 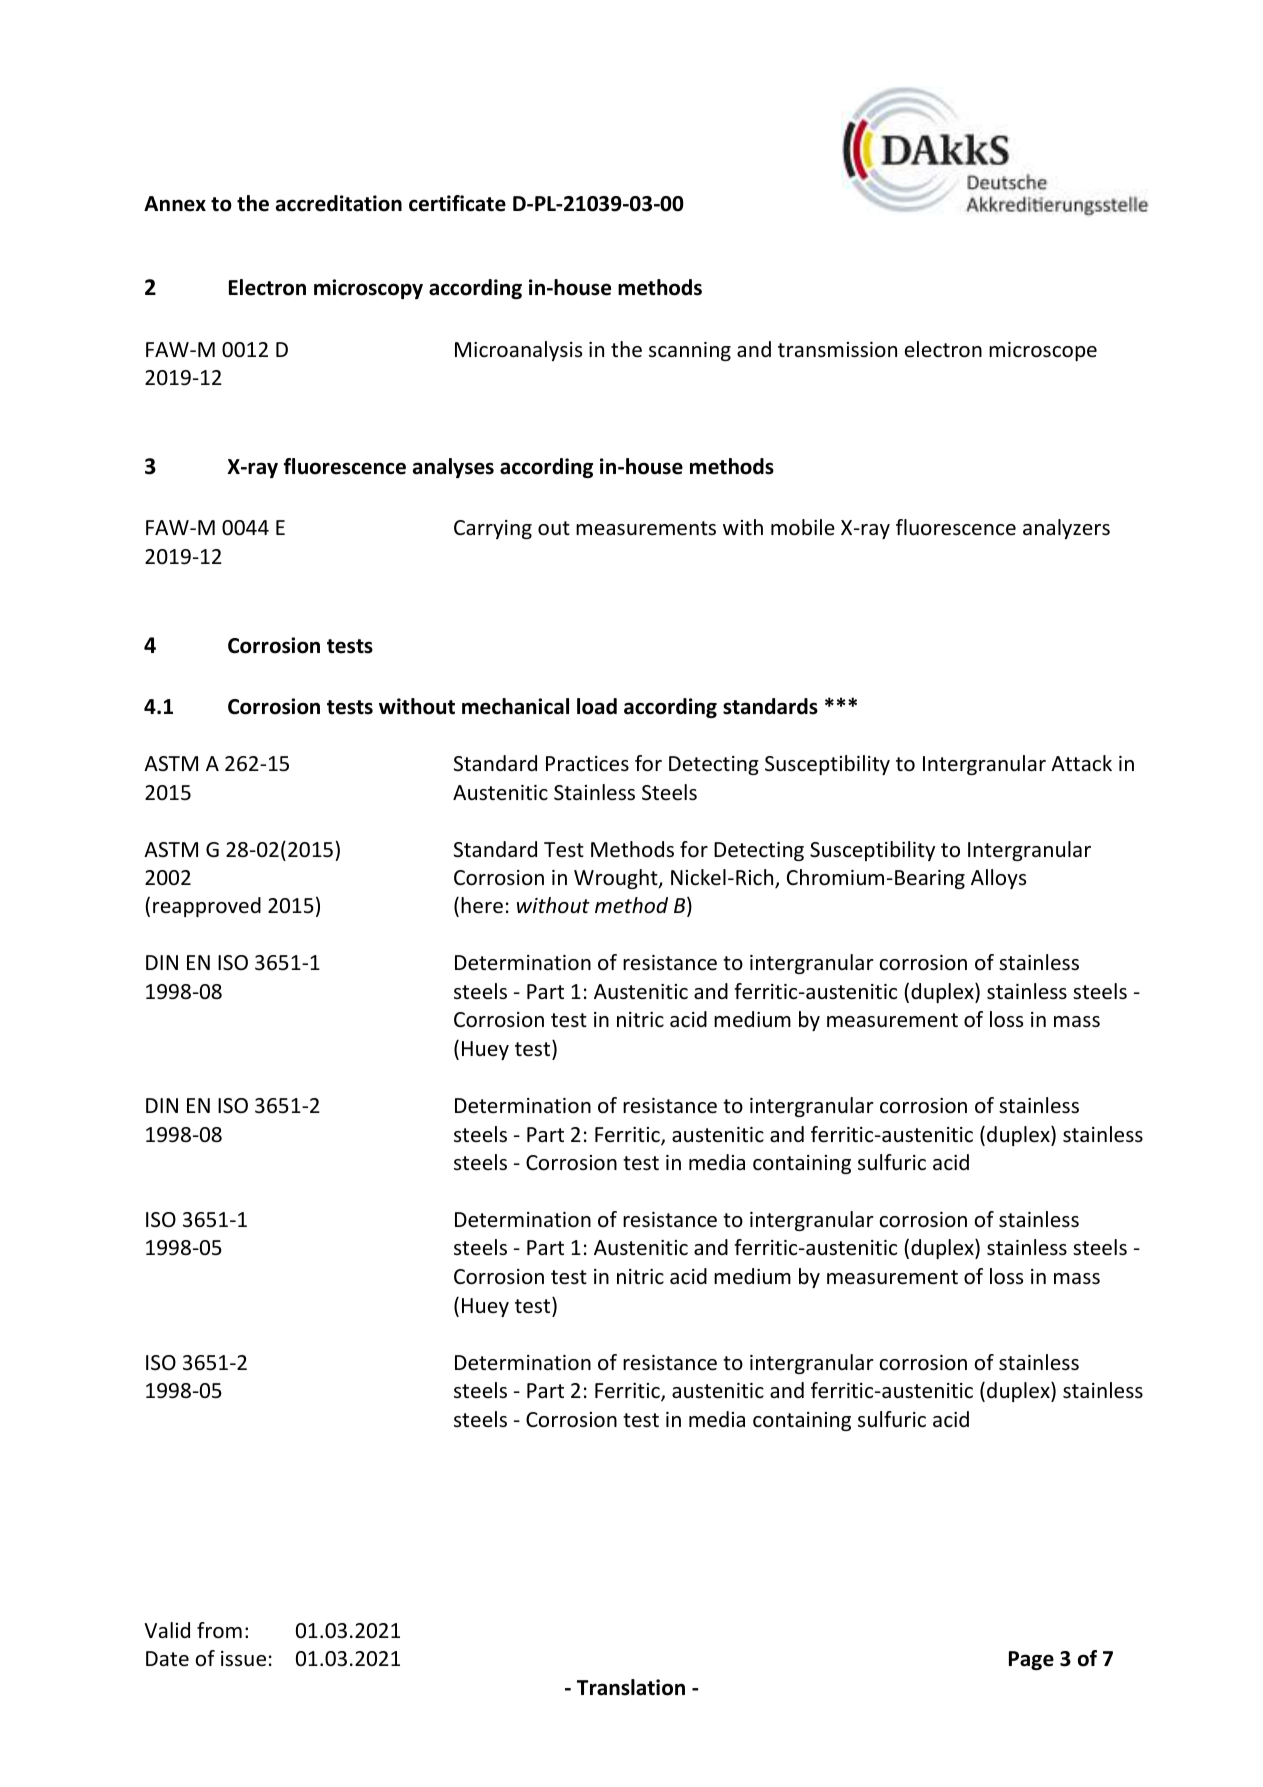 What do you see at coordinates (690, 351) in the screenshot?
I see `scanning` at bounding box center [690, 351].
